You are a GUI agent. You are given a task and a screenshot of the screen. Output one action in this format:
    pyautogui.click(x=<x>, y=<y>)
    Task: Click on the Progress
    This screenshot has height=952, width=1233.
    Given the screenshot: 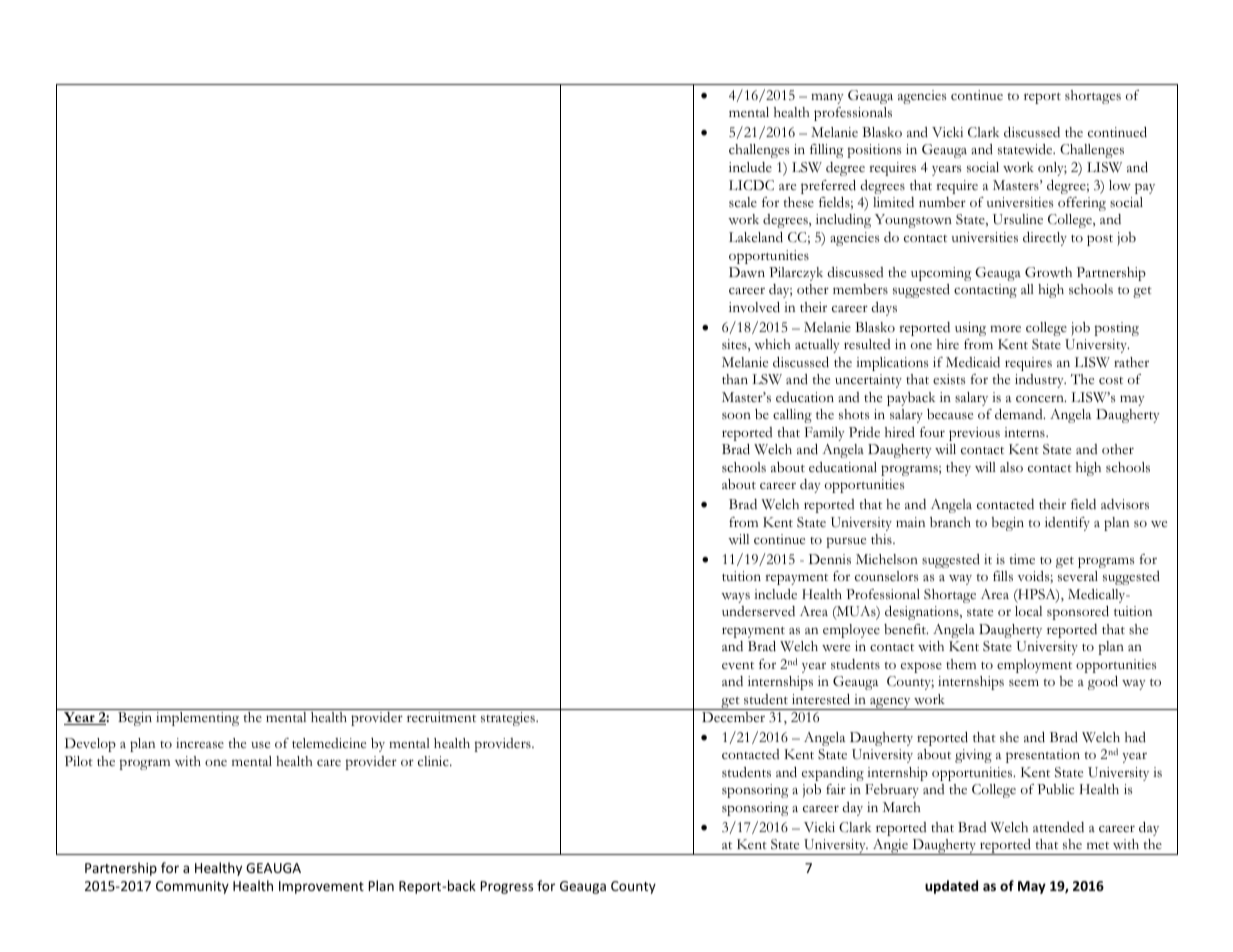 What is the action you would take?
    pyautogui.click(x=507, y=887)
